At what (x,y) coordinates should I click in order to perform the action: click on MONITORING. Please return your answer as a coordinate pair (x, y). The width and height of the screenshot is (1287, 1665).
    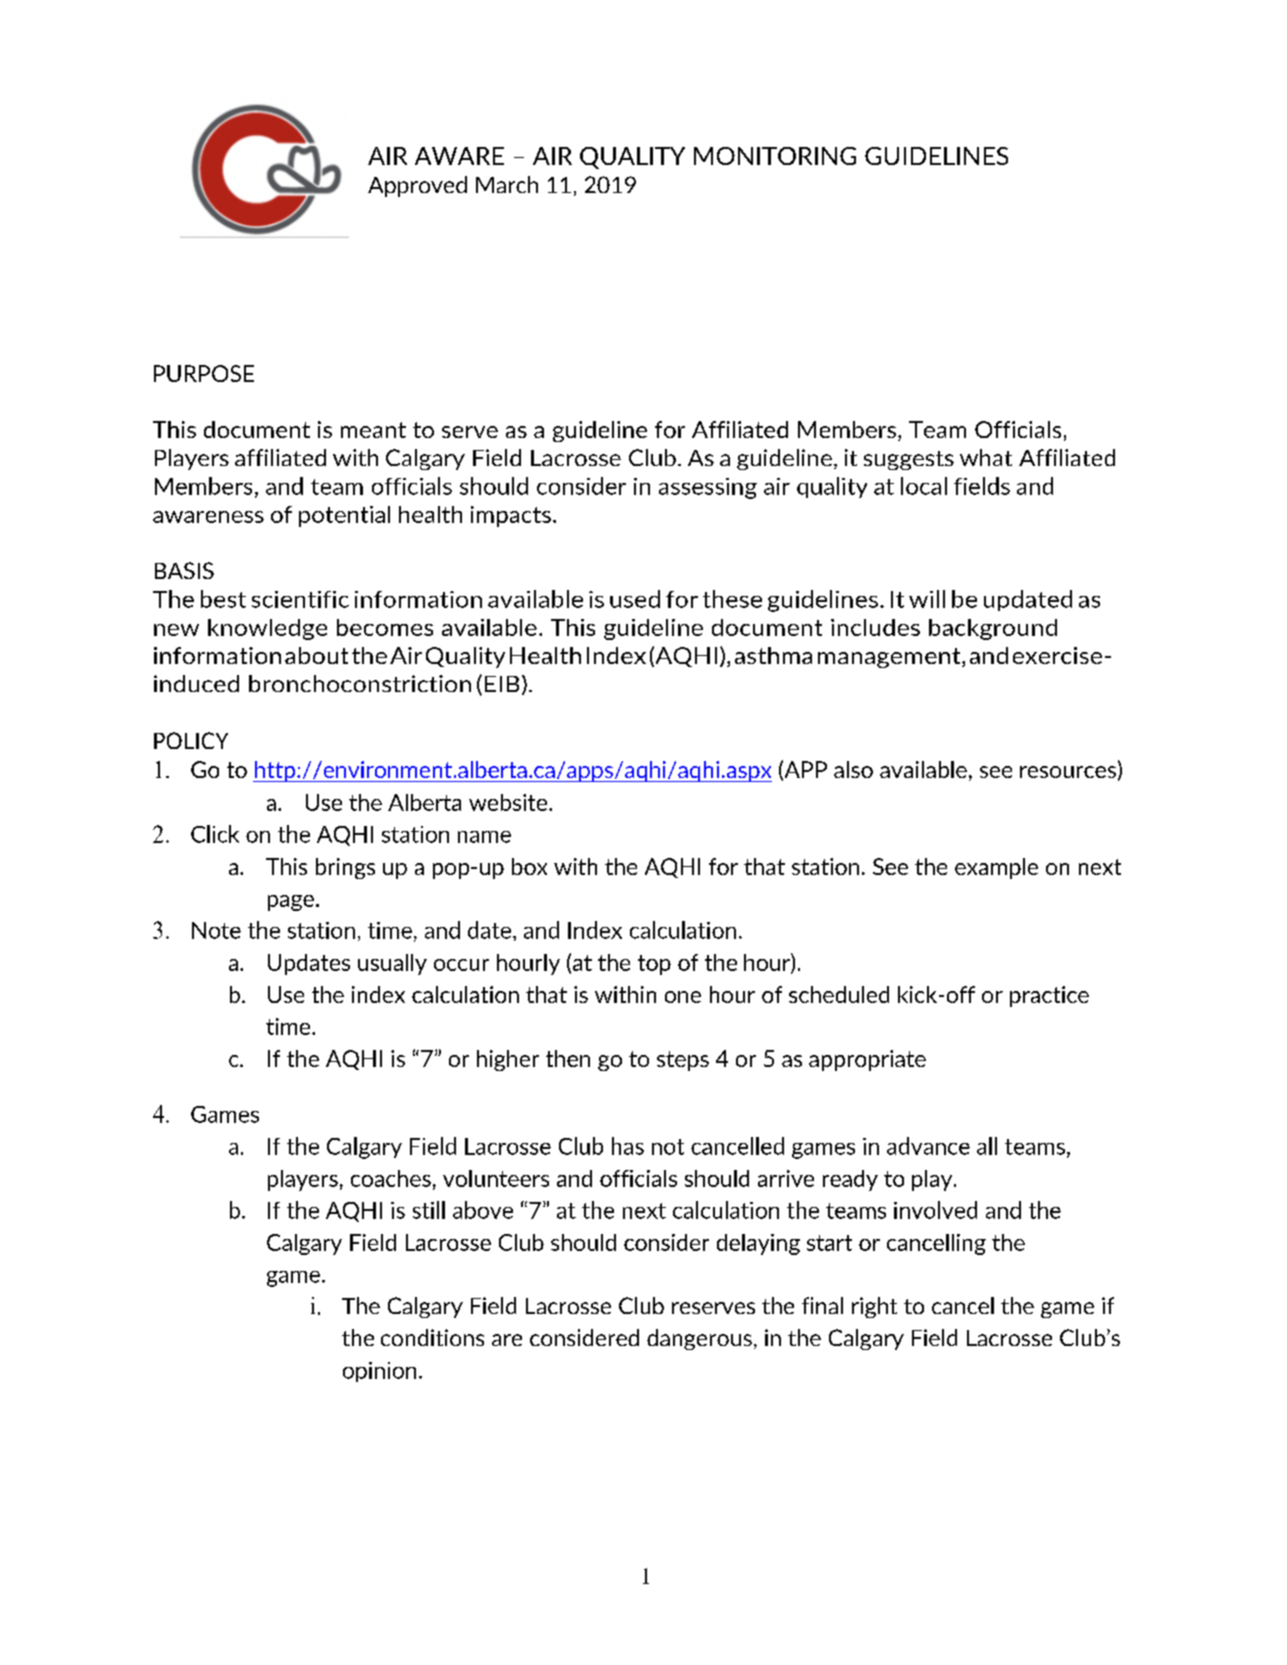
    Looking at the image, I should click on (775, 156).
